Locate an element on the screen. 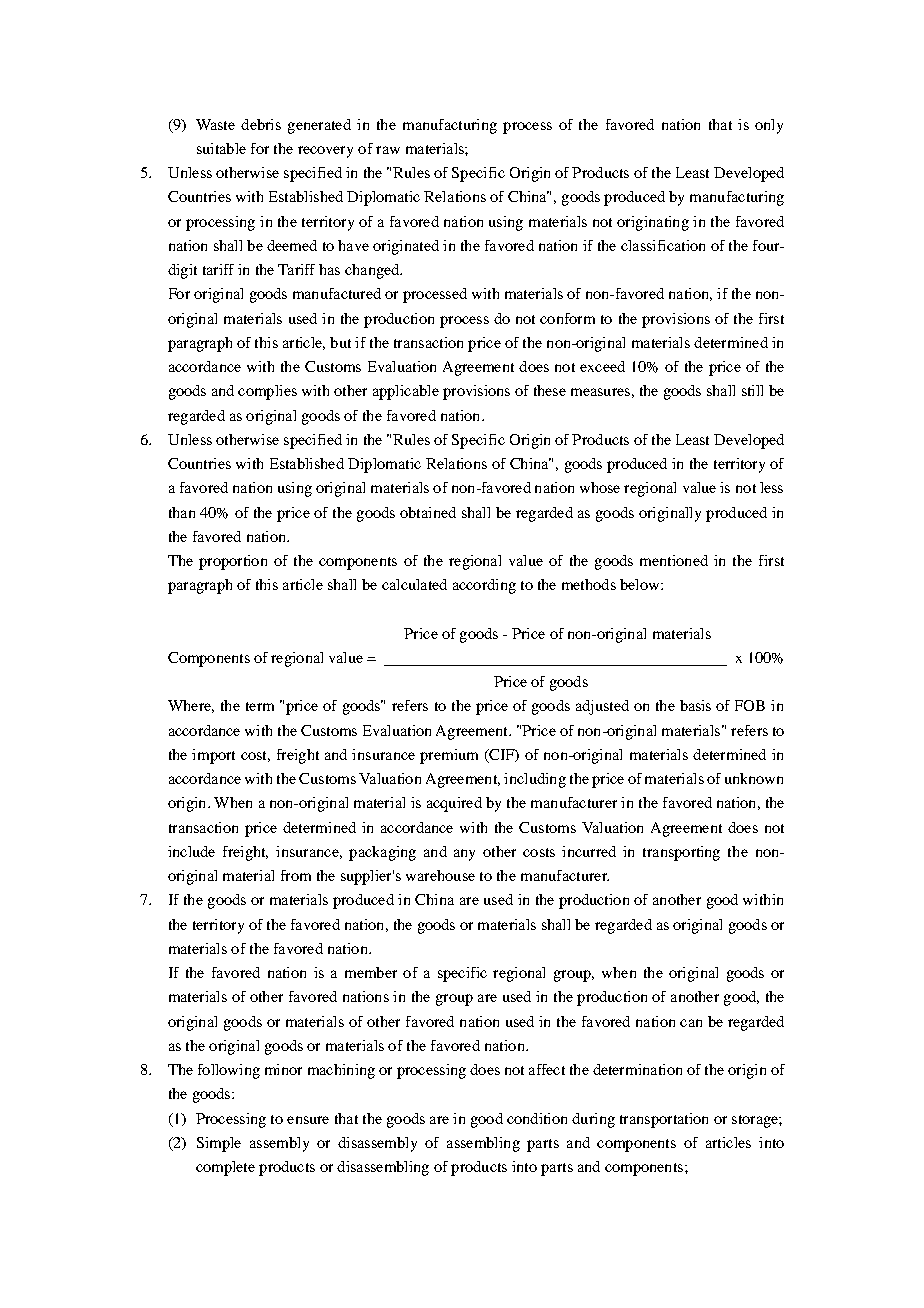 The image size is (924, 1308). basis is located at coordinates (695, 705).
